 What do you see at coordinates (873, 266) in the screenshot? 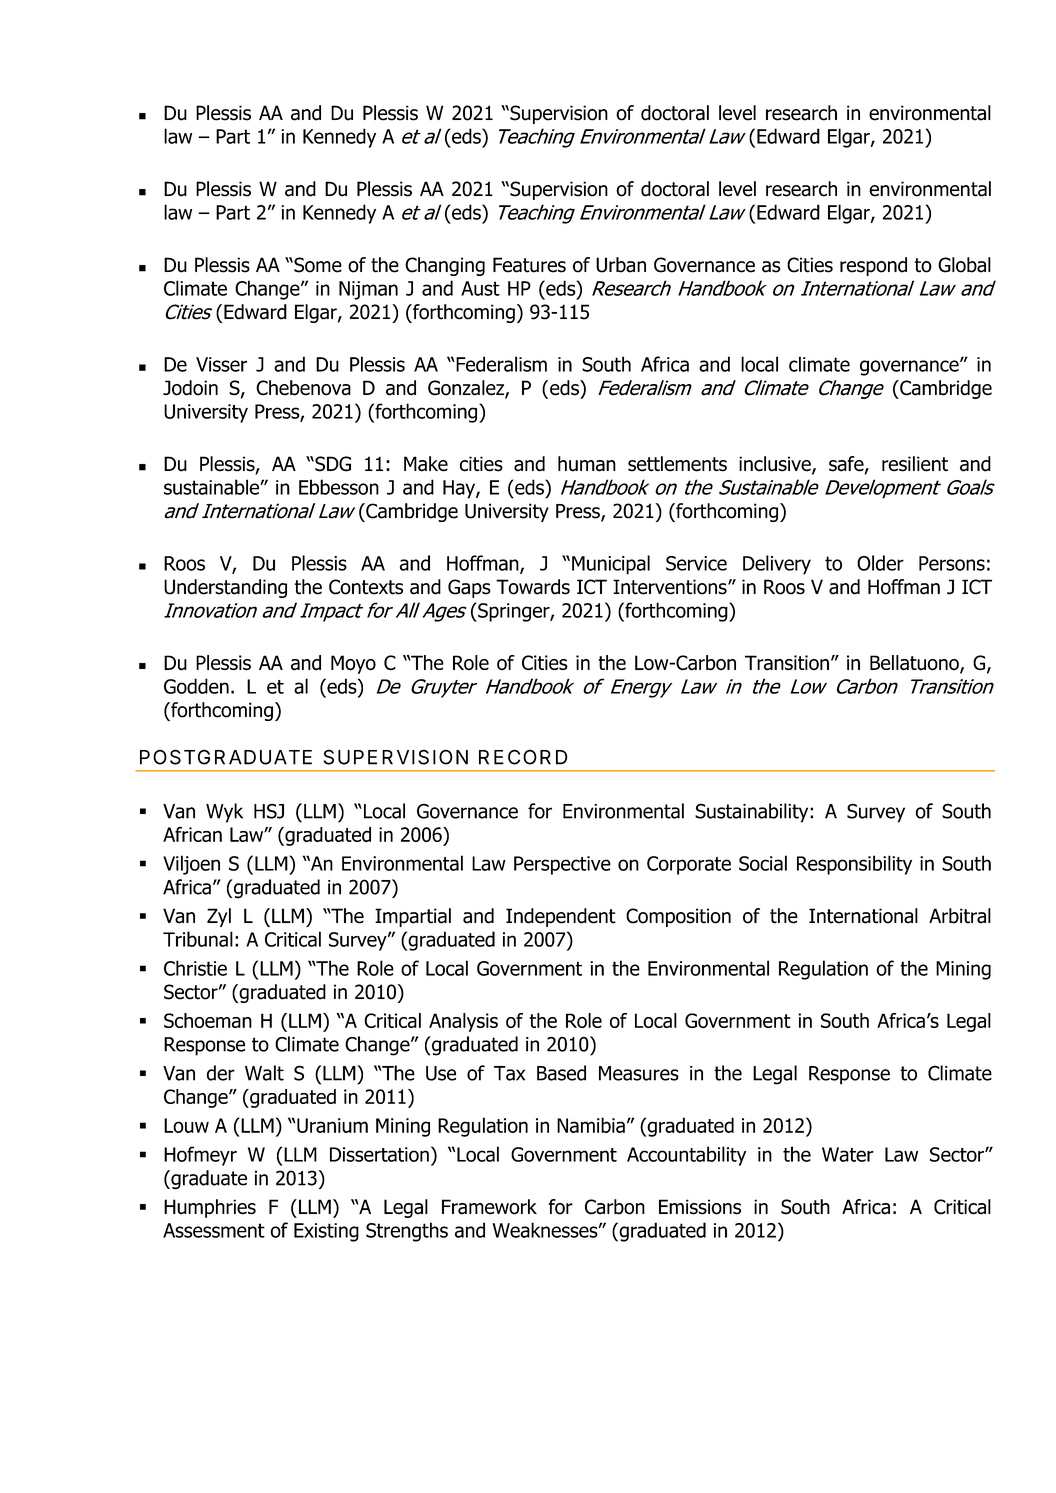
I see `respond` at bounding box center [873, 266].
